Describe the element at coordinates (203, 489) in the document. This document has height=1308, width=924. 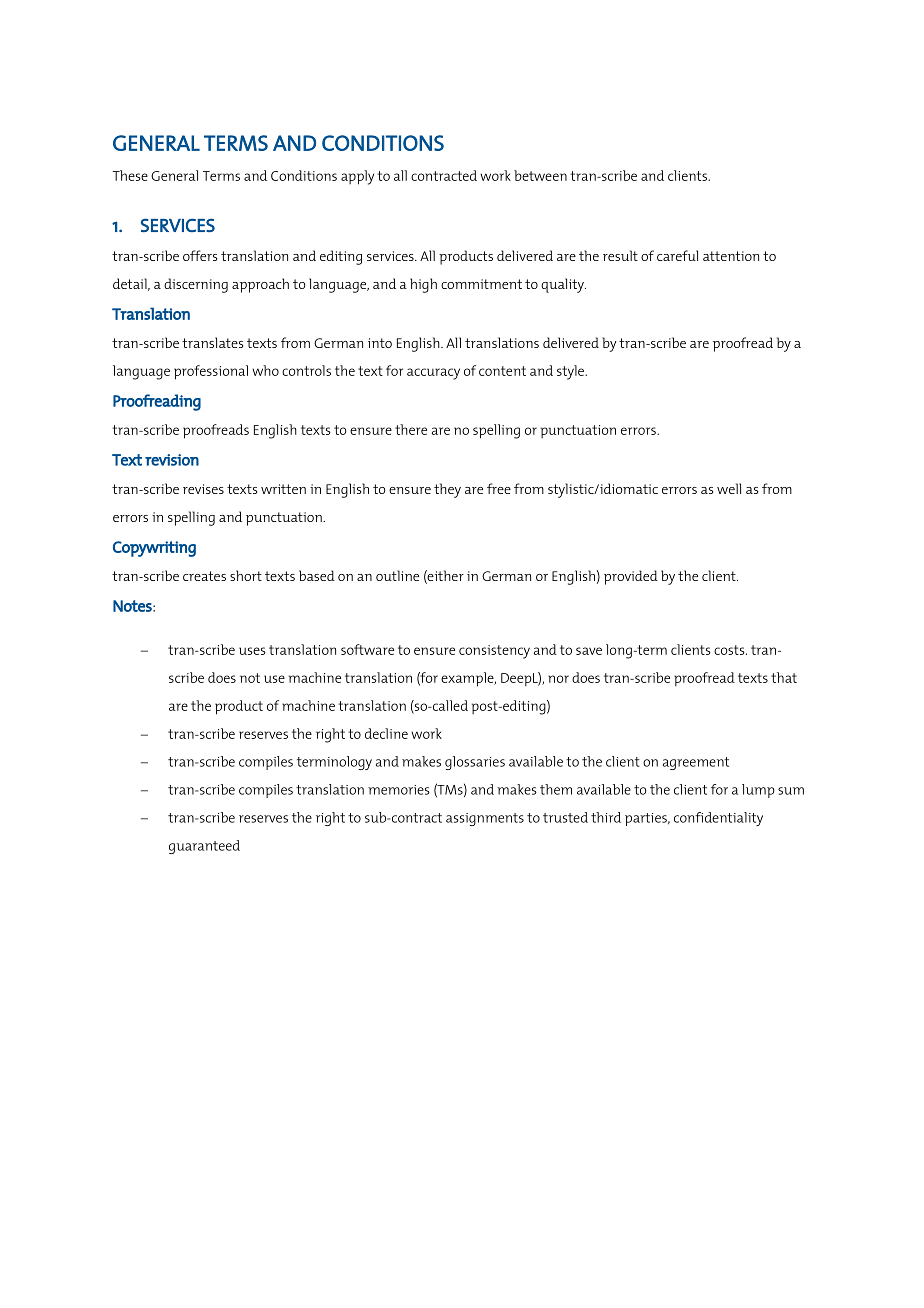
I see `revises` at that location.
